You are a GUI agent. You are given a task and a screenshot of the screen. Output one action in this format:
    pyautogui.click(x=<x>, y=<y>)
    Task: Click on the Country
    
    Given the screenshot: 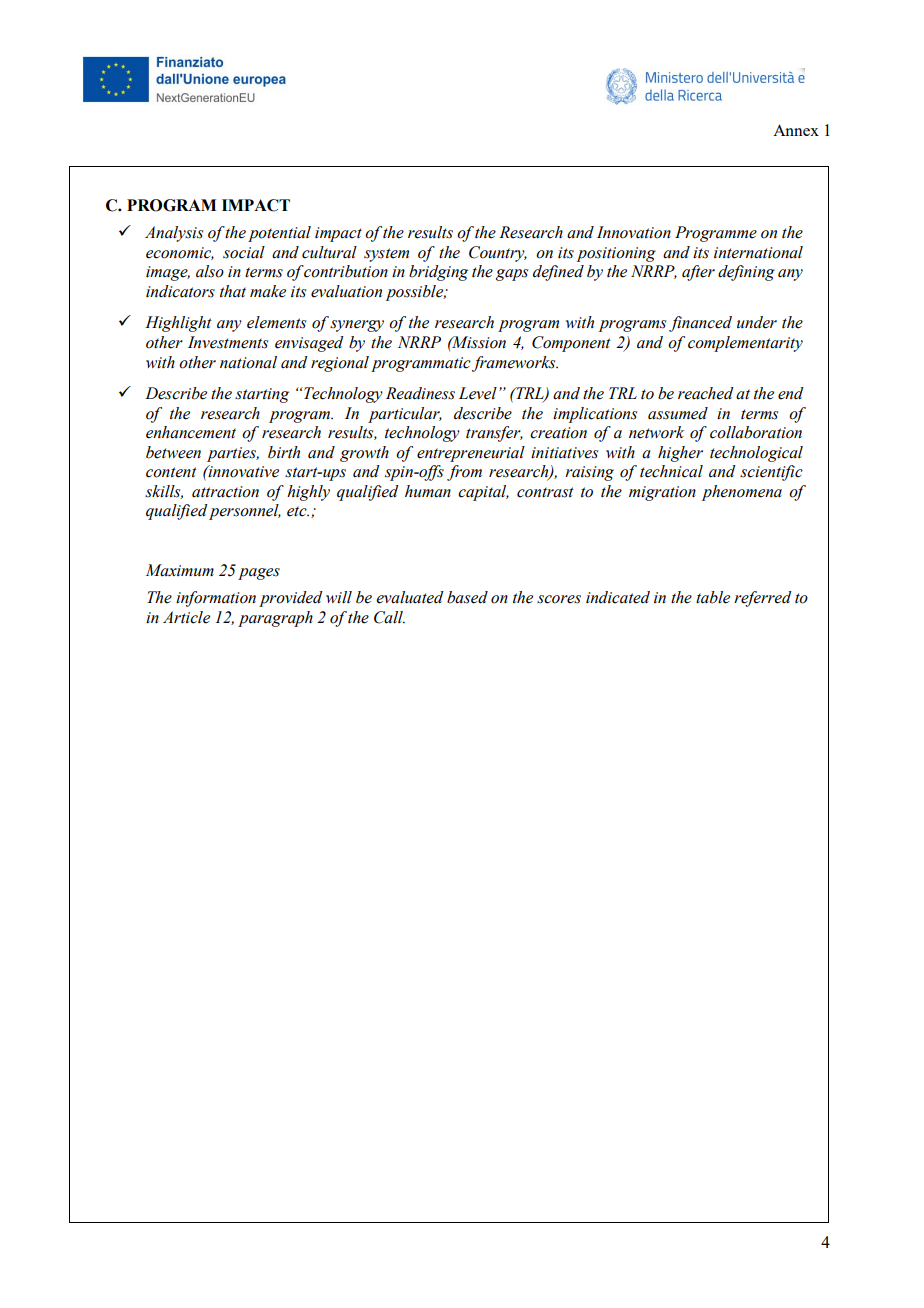 What is the action you would take?
    pyautogui.click(x=498, y=254)
